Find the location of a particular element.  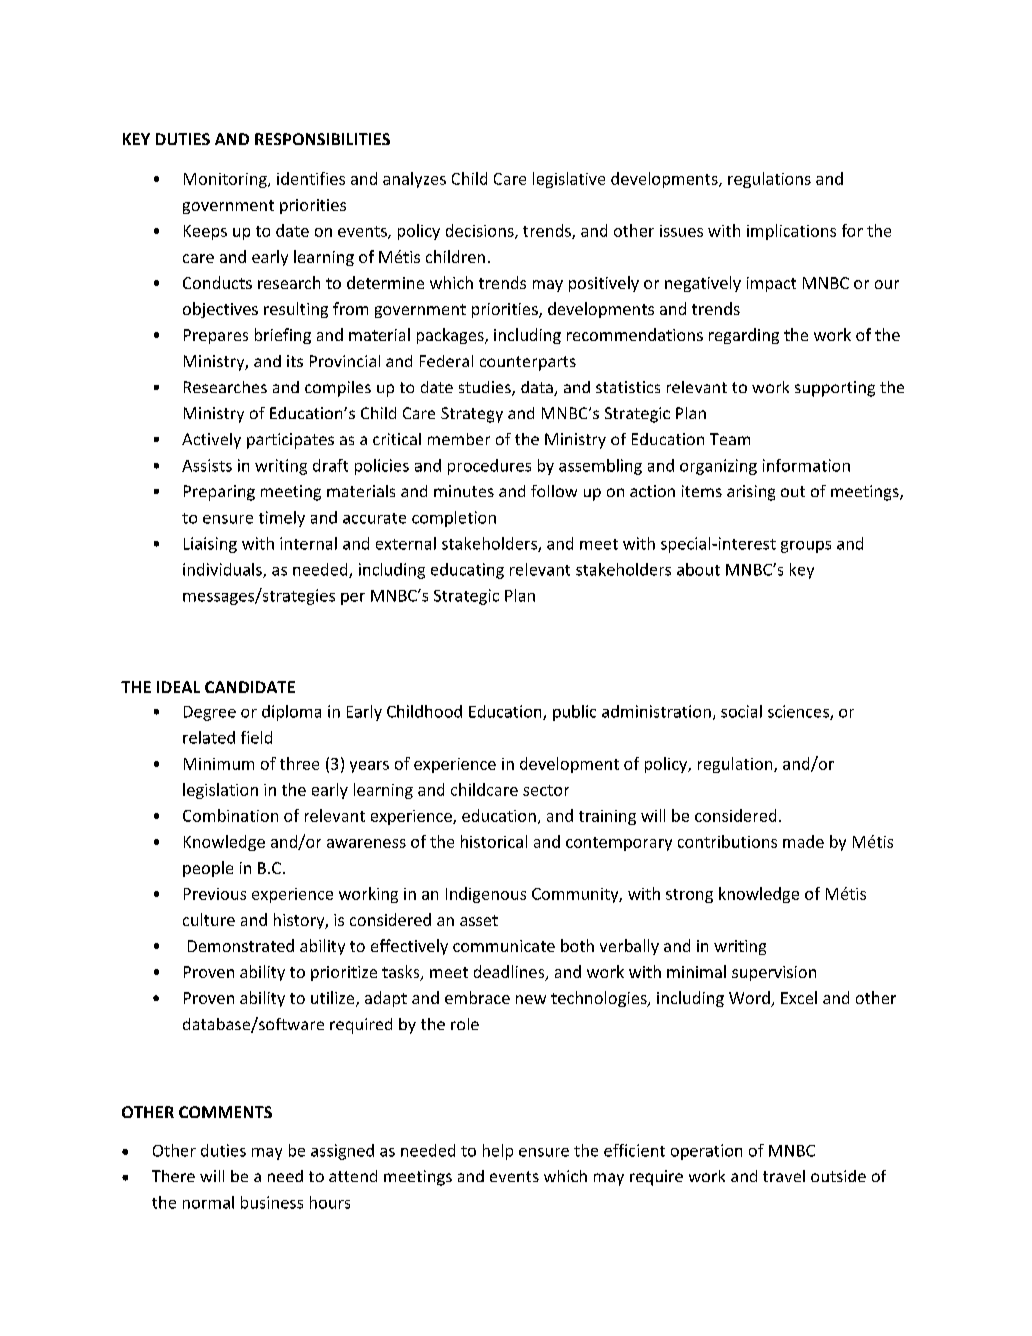

help is located at coordinates (498, 1152).
